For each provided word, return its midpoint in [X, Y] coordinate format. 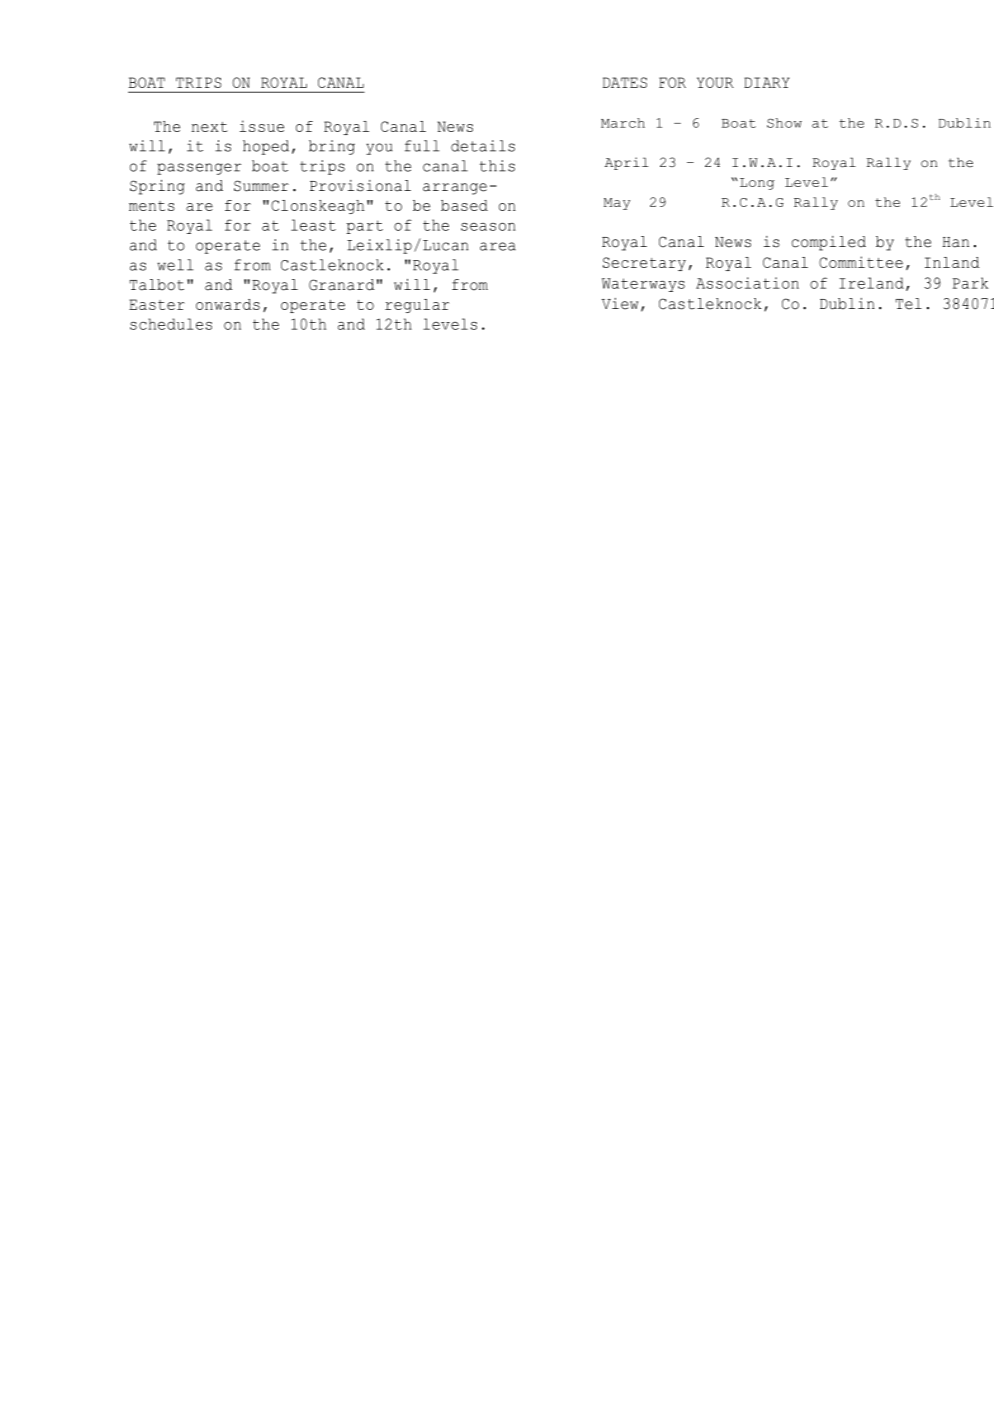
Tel [909, 304]
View [619, 304]
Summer [261, 186]
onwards [228, 304]
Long [757, 184]
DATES [625, 82]
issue [262, 126]
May [617, 204]
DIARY [767, 82]
